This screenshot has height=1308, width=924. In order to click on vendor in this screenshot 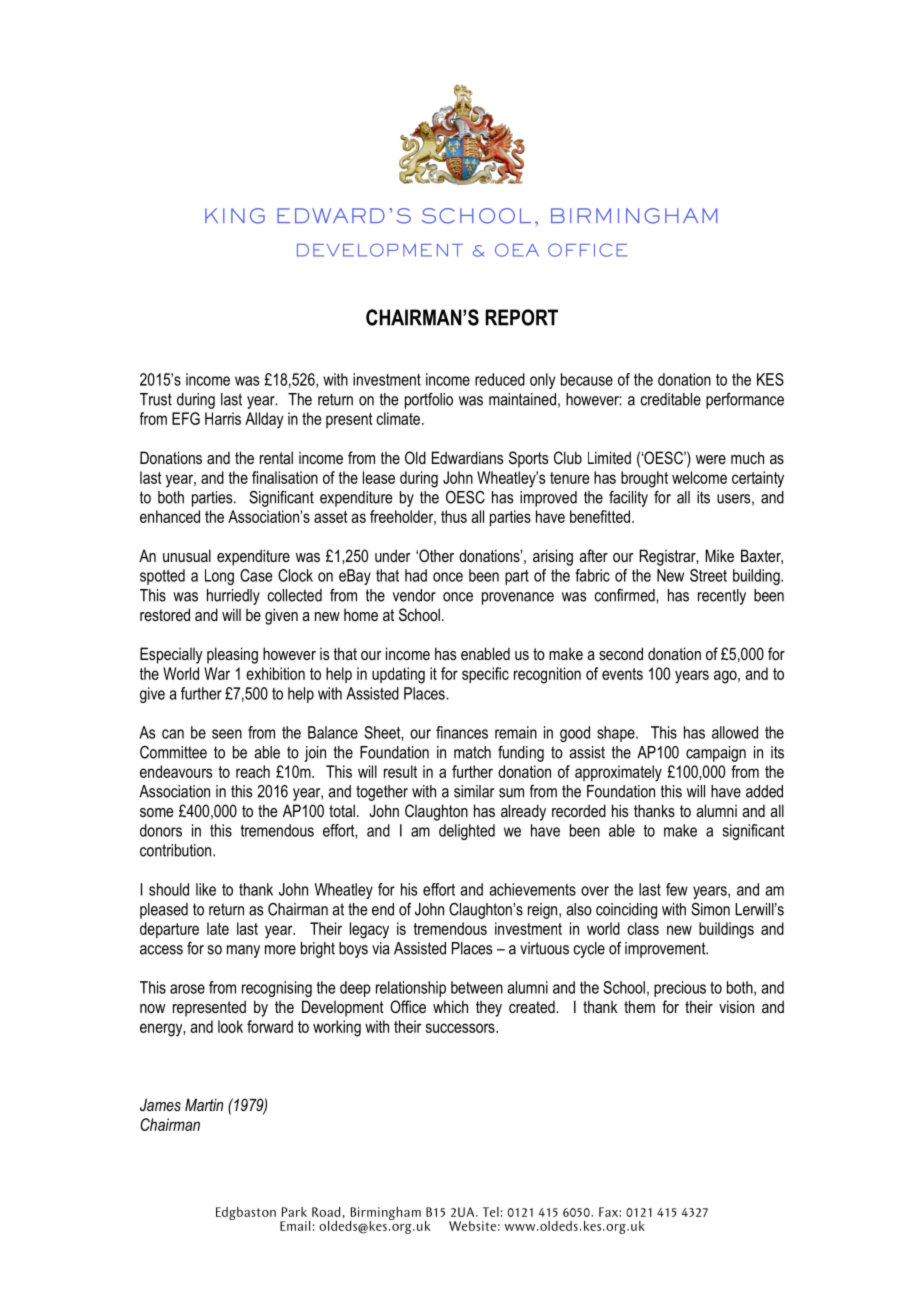, I will do `click(414, 595)`.
